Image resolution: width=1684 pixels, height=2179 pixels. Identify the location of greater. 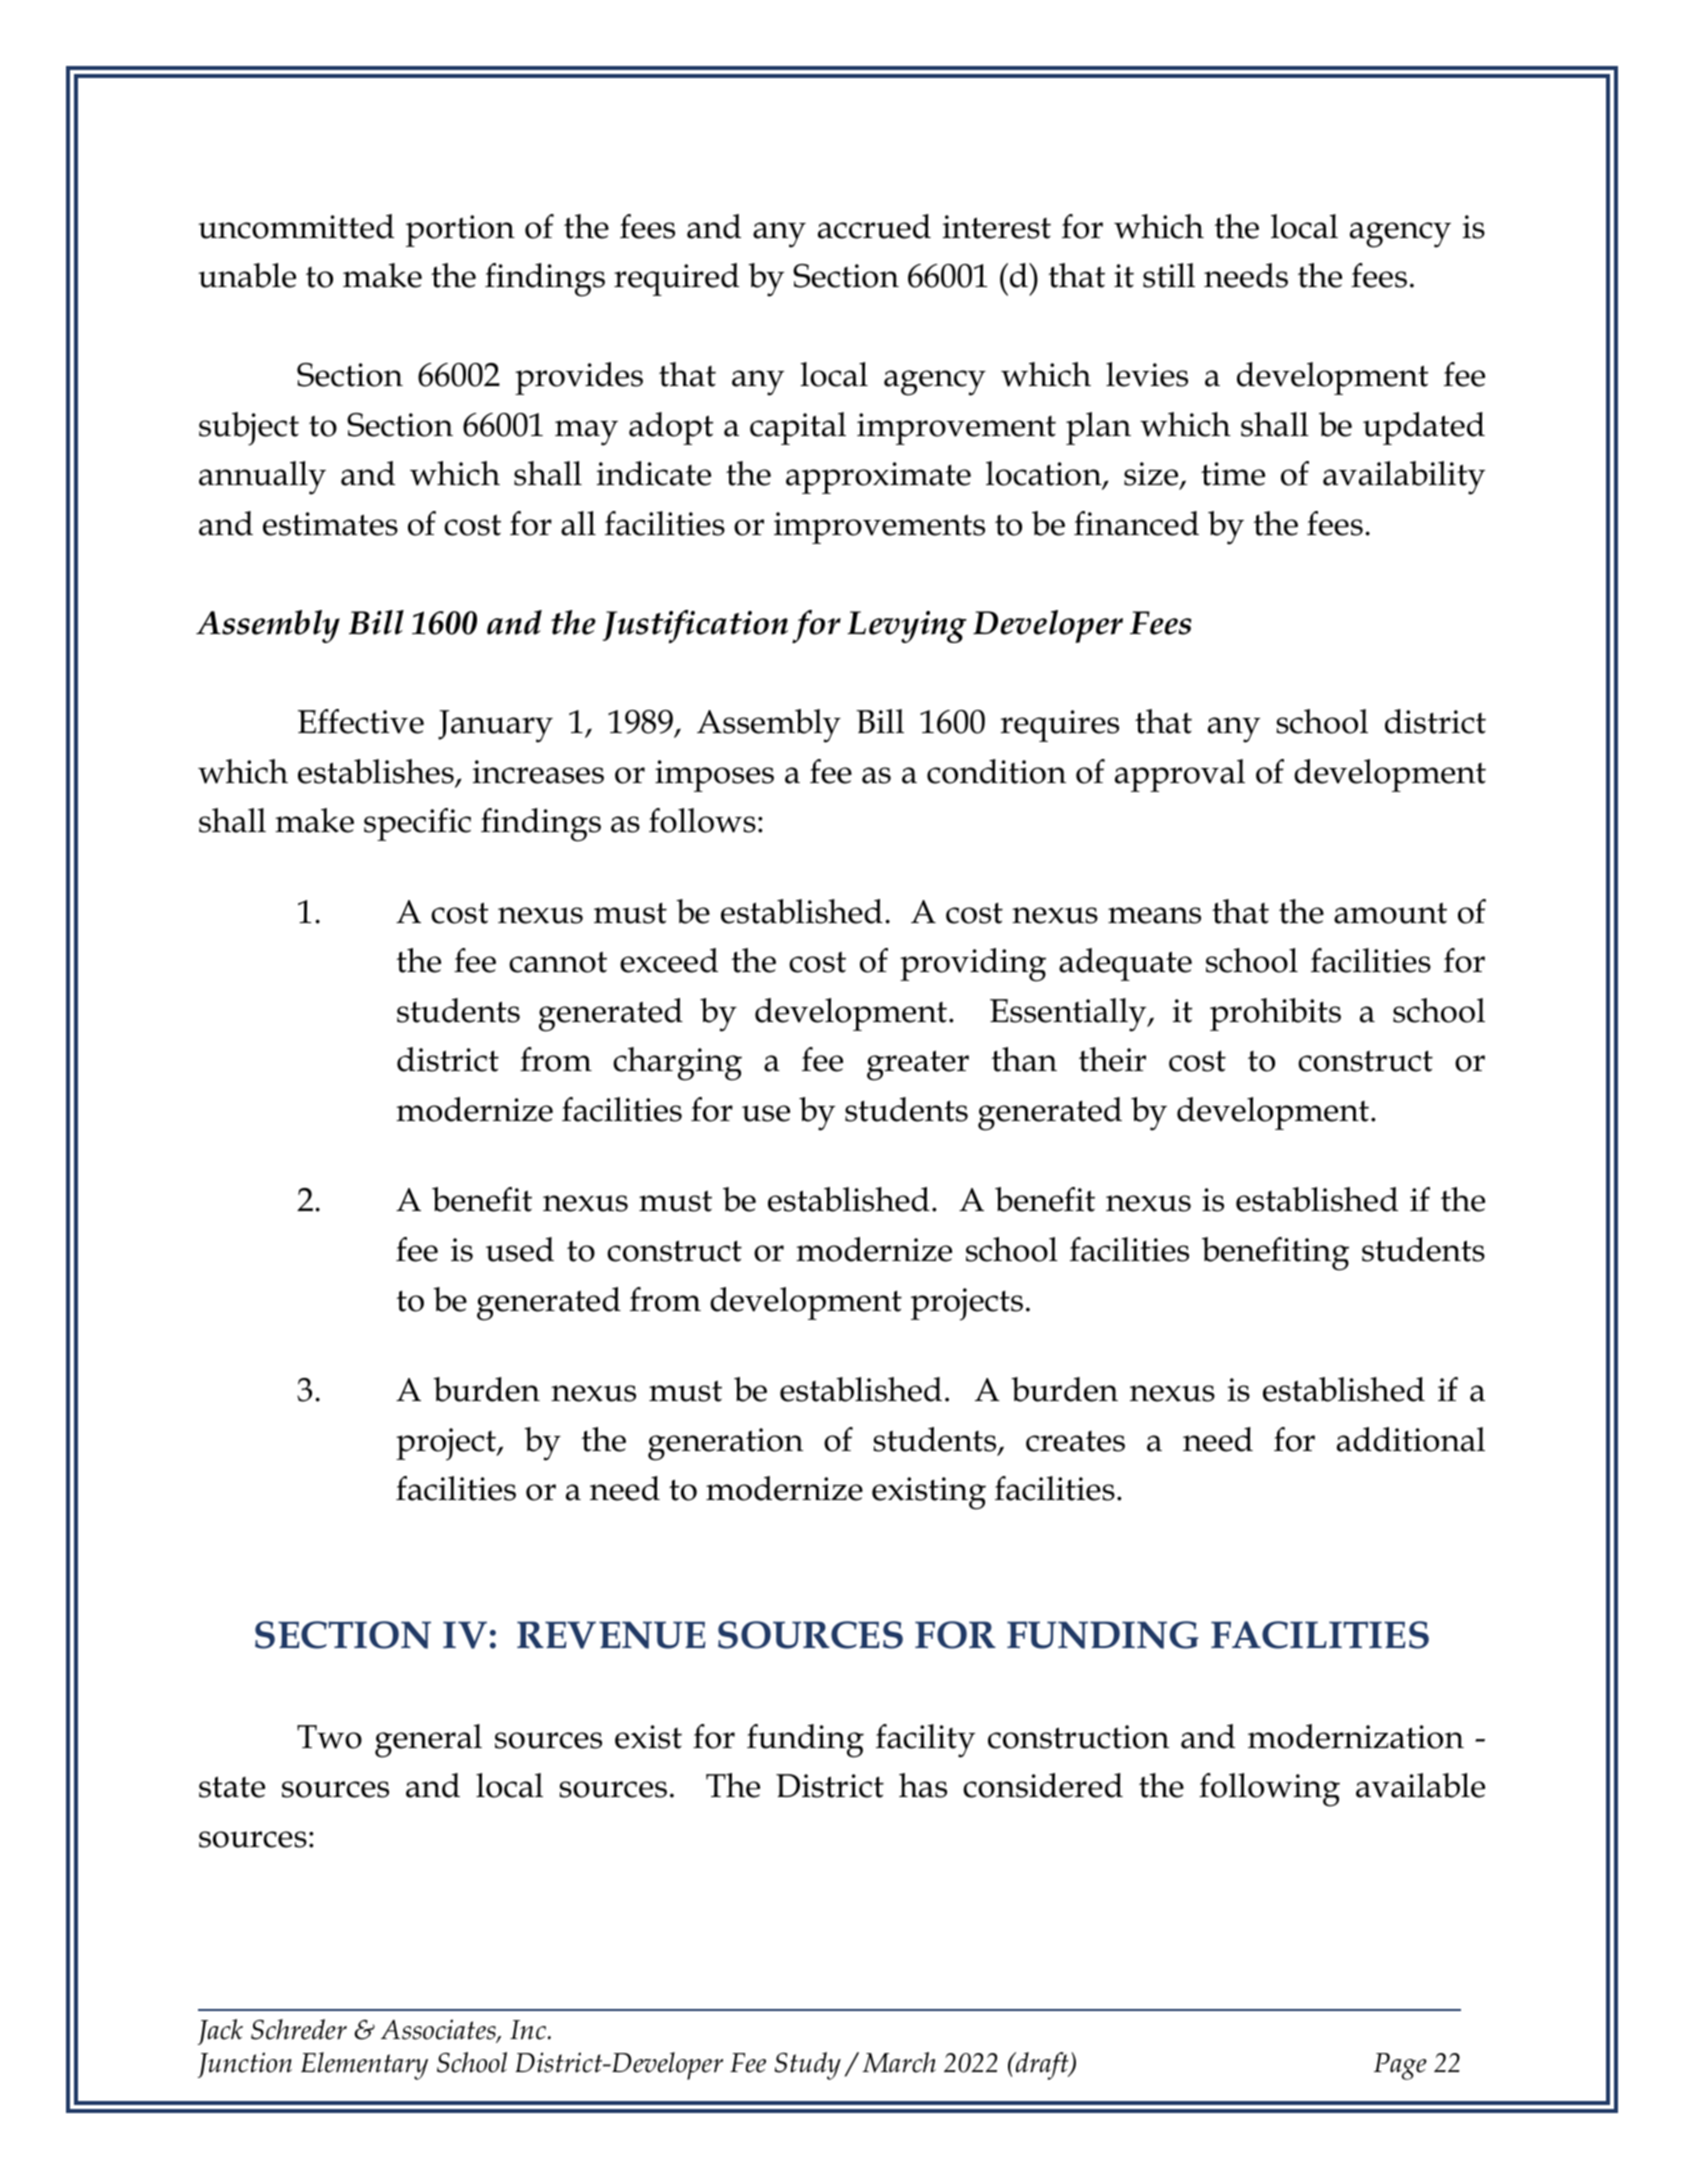
(918, 1065).
